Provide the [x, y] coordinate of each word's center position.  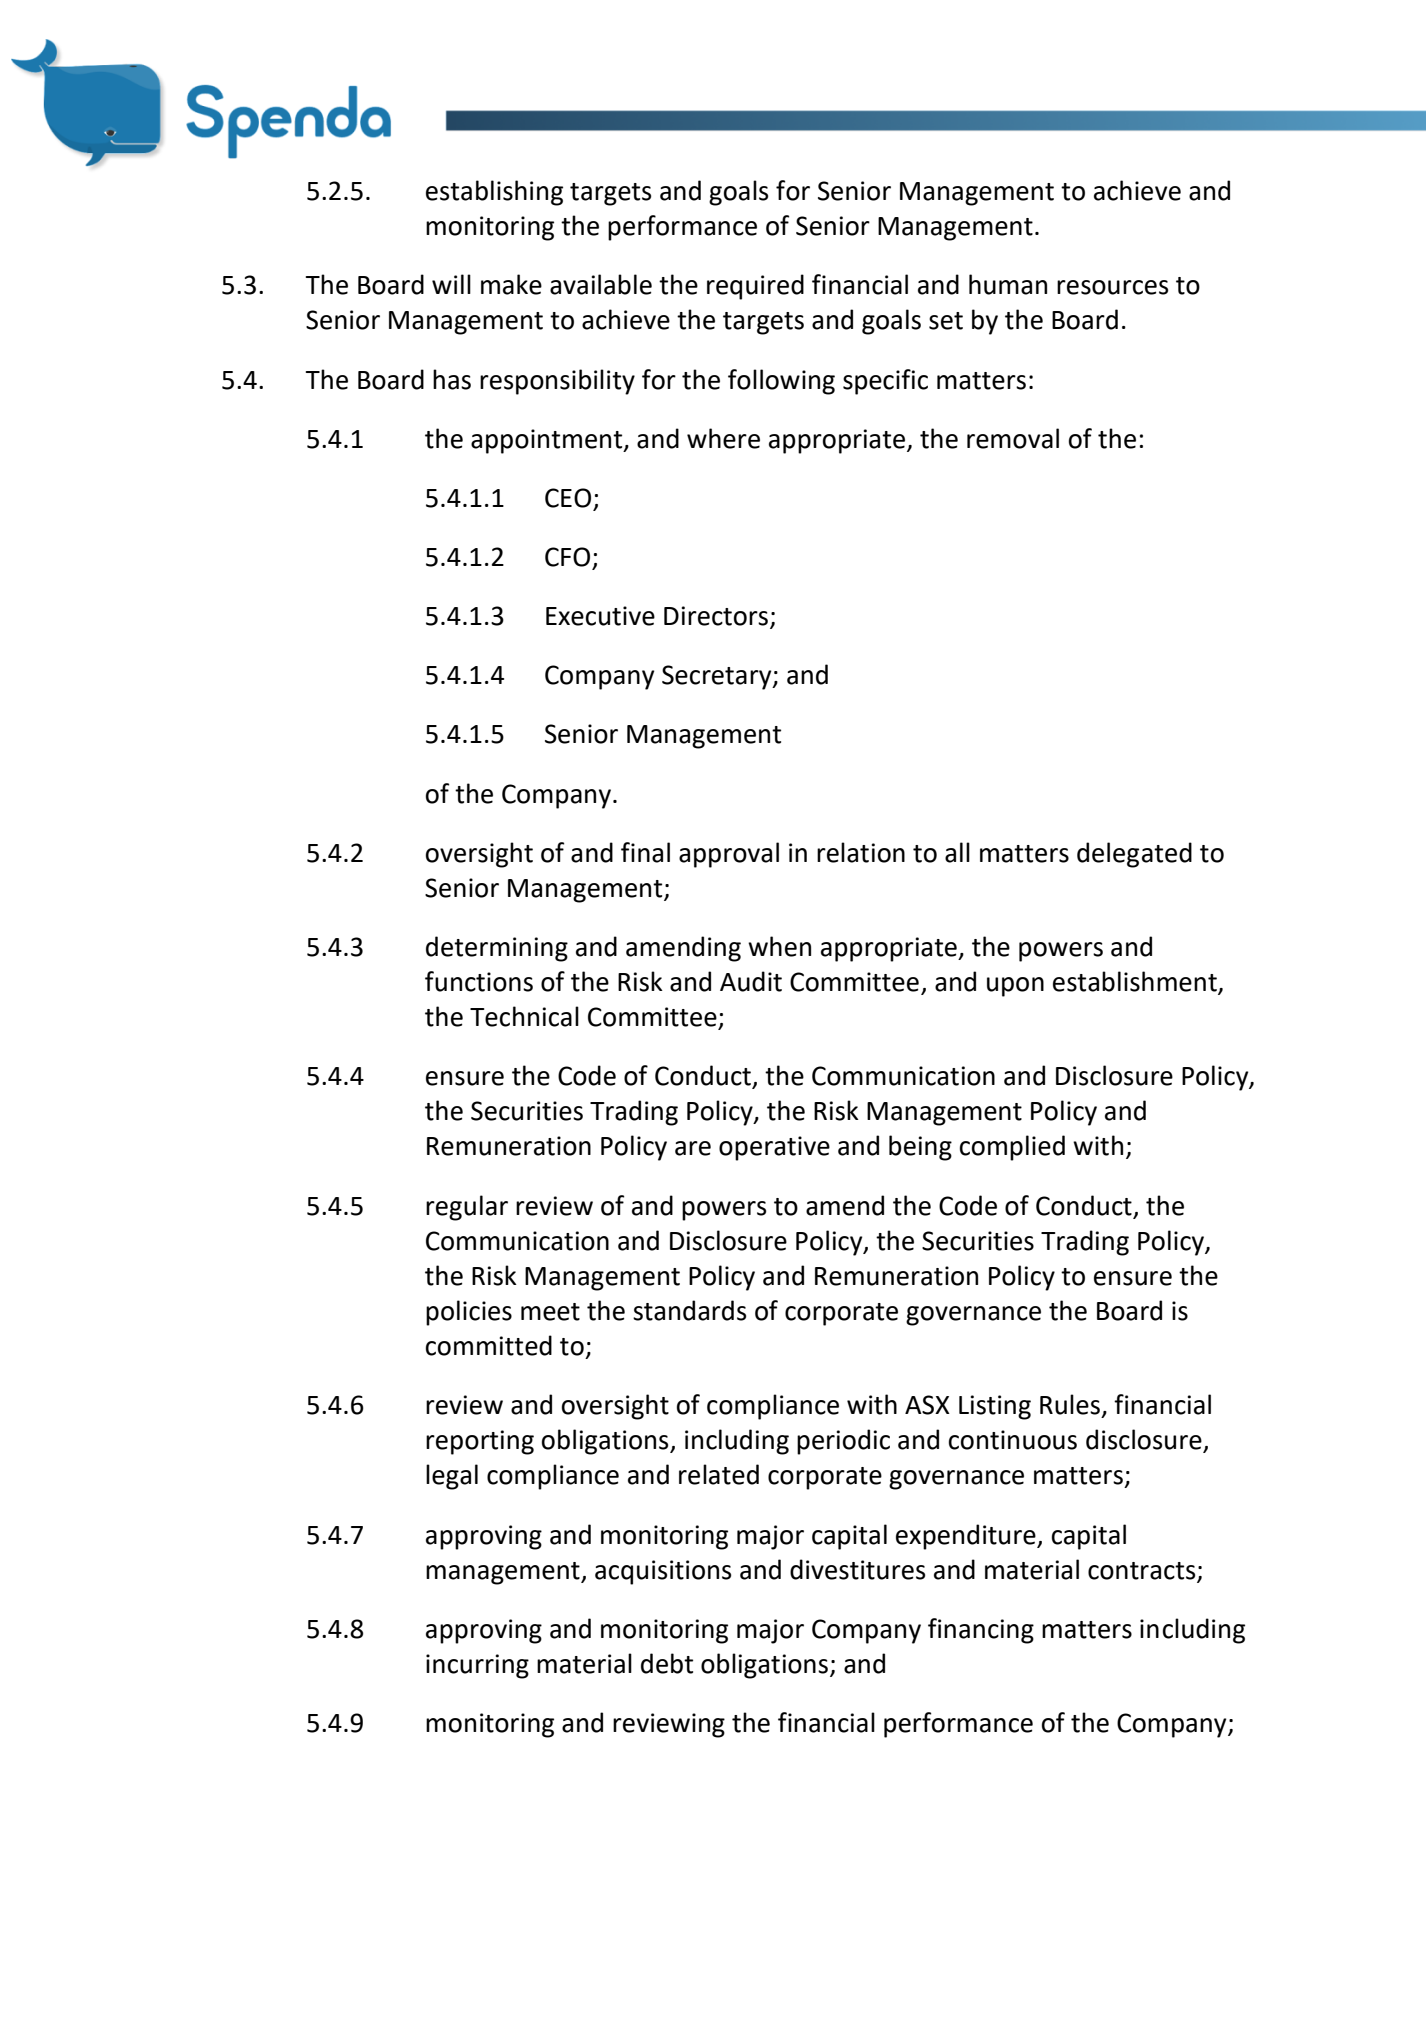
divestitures [857, 1569]
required [755, 287]
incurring [477, 1666]
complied [1012, 1148]
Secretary [718, 677]
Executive [600, 616]
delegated [1134, 855]
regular [467, 1208]
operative [774, 1148]
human [1008, 284]
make [511, 284]
